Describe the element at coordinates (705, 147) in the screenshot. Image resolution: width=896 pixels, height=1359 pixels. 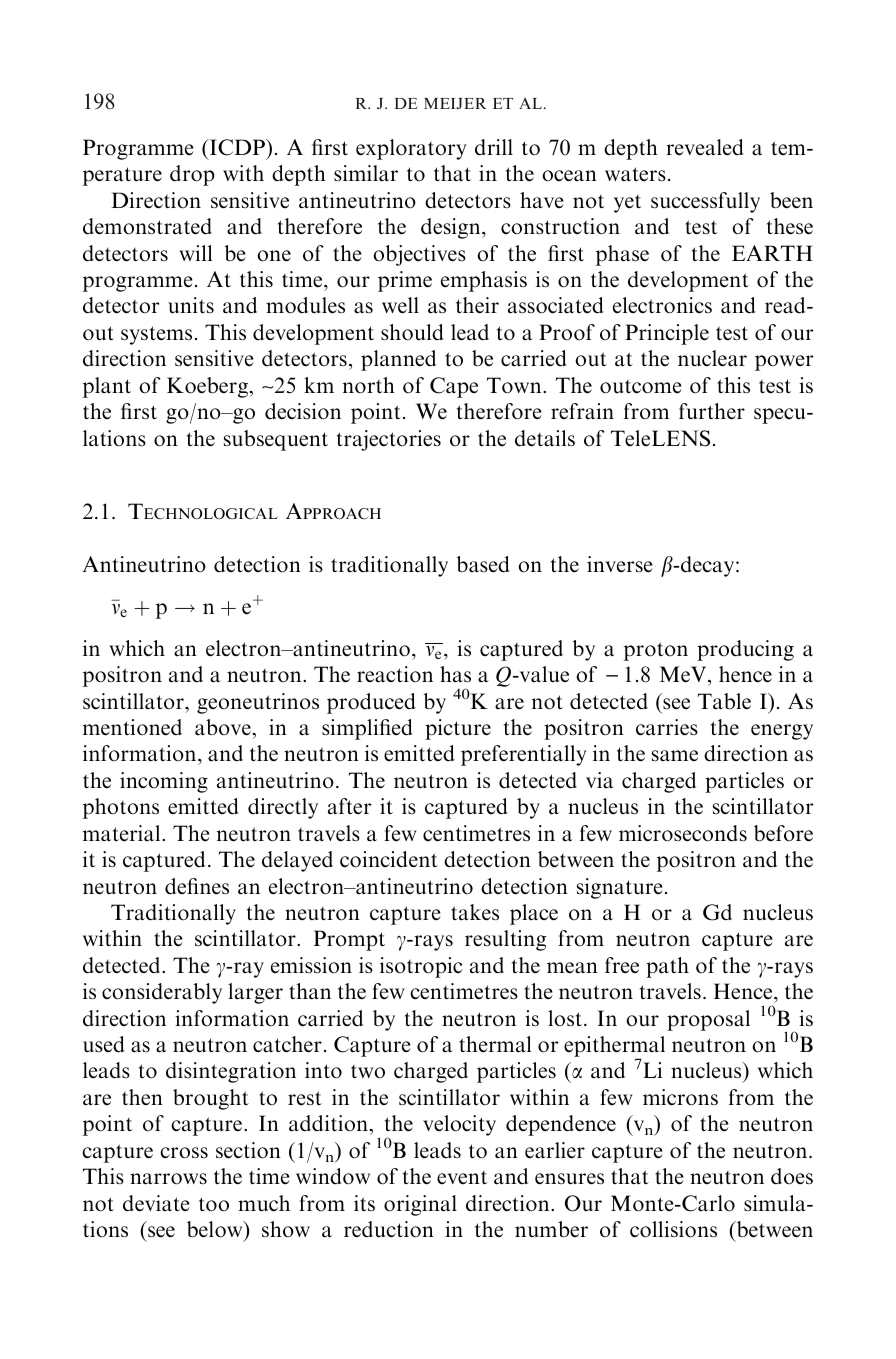
I see `revealed` at that location.
